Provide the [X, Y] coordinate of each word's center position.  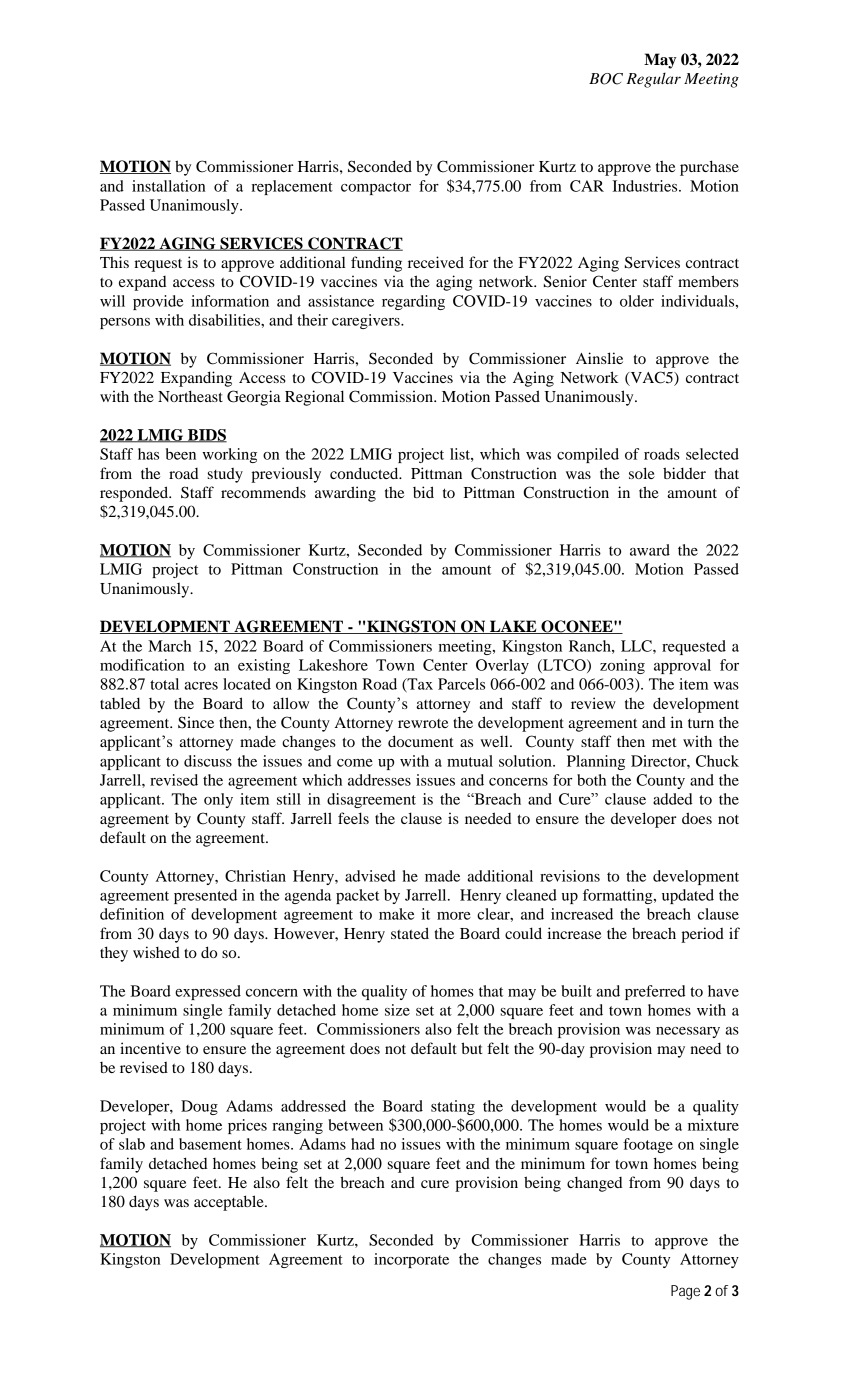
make [396, 914]
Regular [654, 80]
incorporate [411, 1260]
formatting [619, 896]
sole [642, 473]
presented [205, 896]
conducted [365, 473]
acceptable [230, 1203]
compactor [376, 188]
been [181, 454]
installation [169, 186]
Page [685, 1292]
